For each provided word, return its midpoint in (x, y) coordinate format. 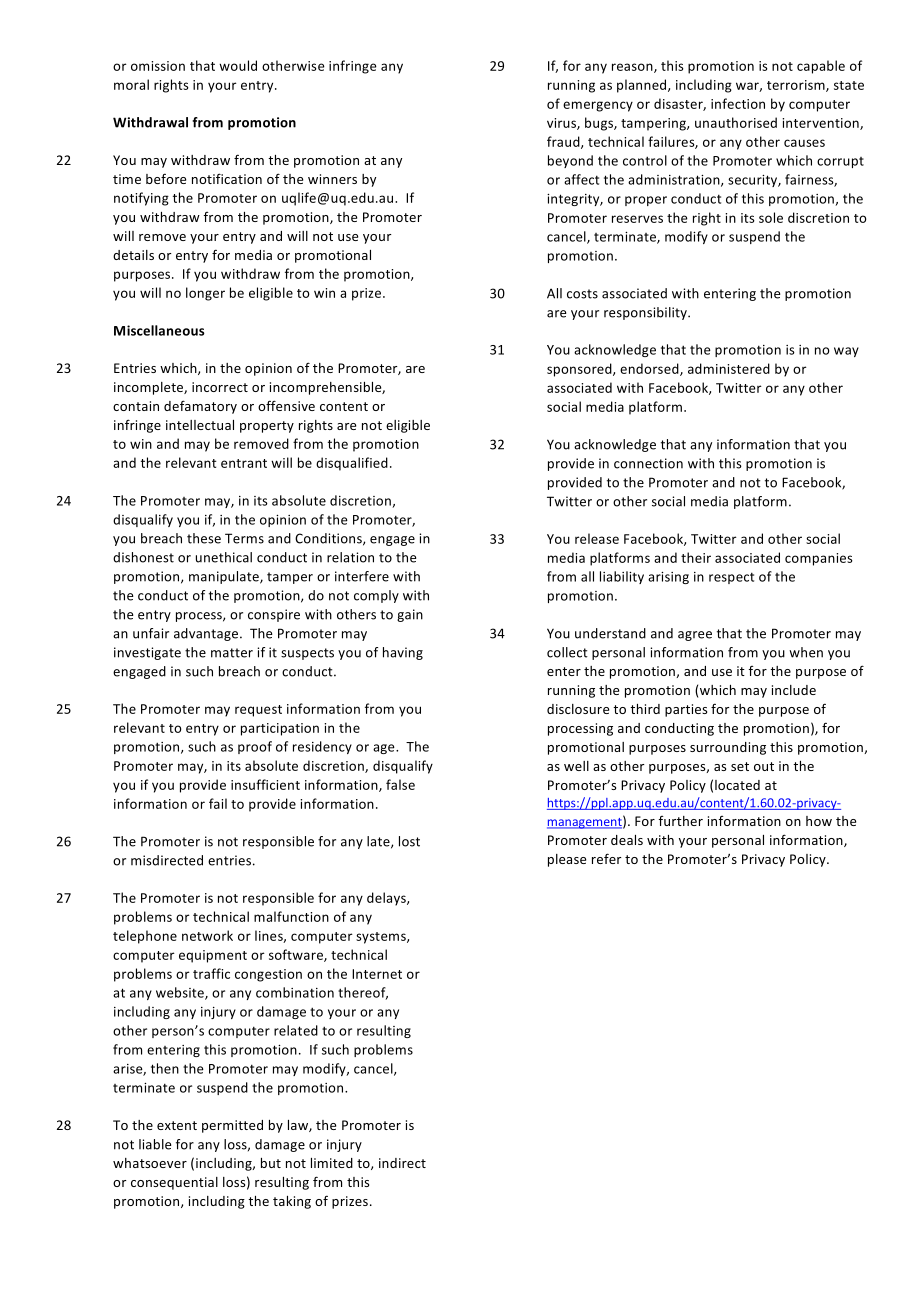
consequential (174, 1183)
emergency (598, 106)
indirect (402, 1163)
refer (606, 858)
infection (738, 103)
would (238, 65)
